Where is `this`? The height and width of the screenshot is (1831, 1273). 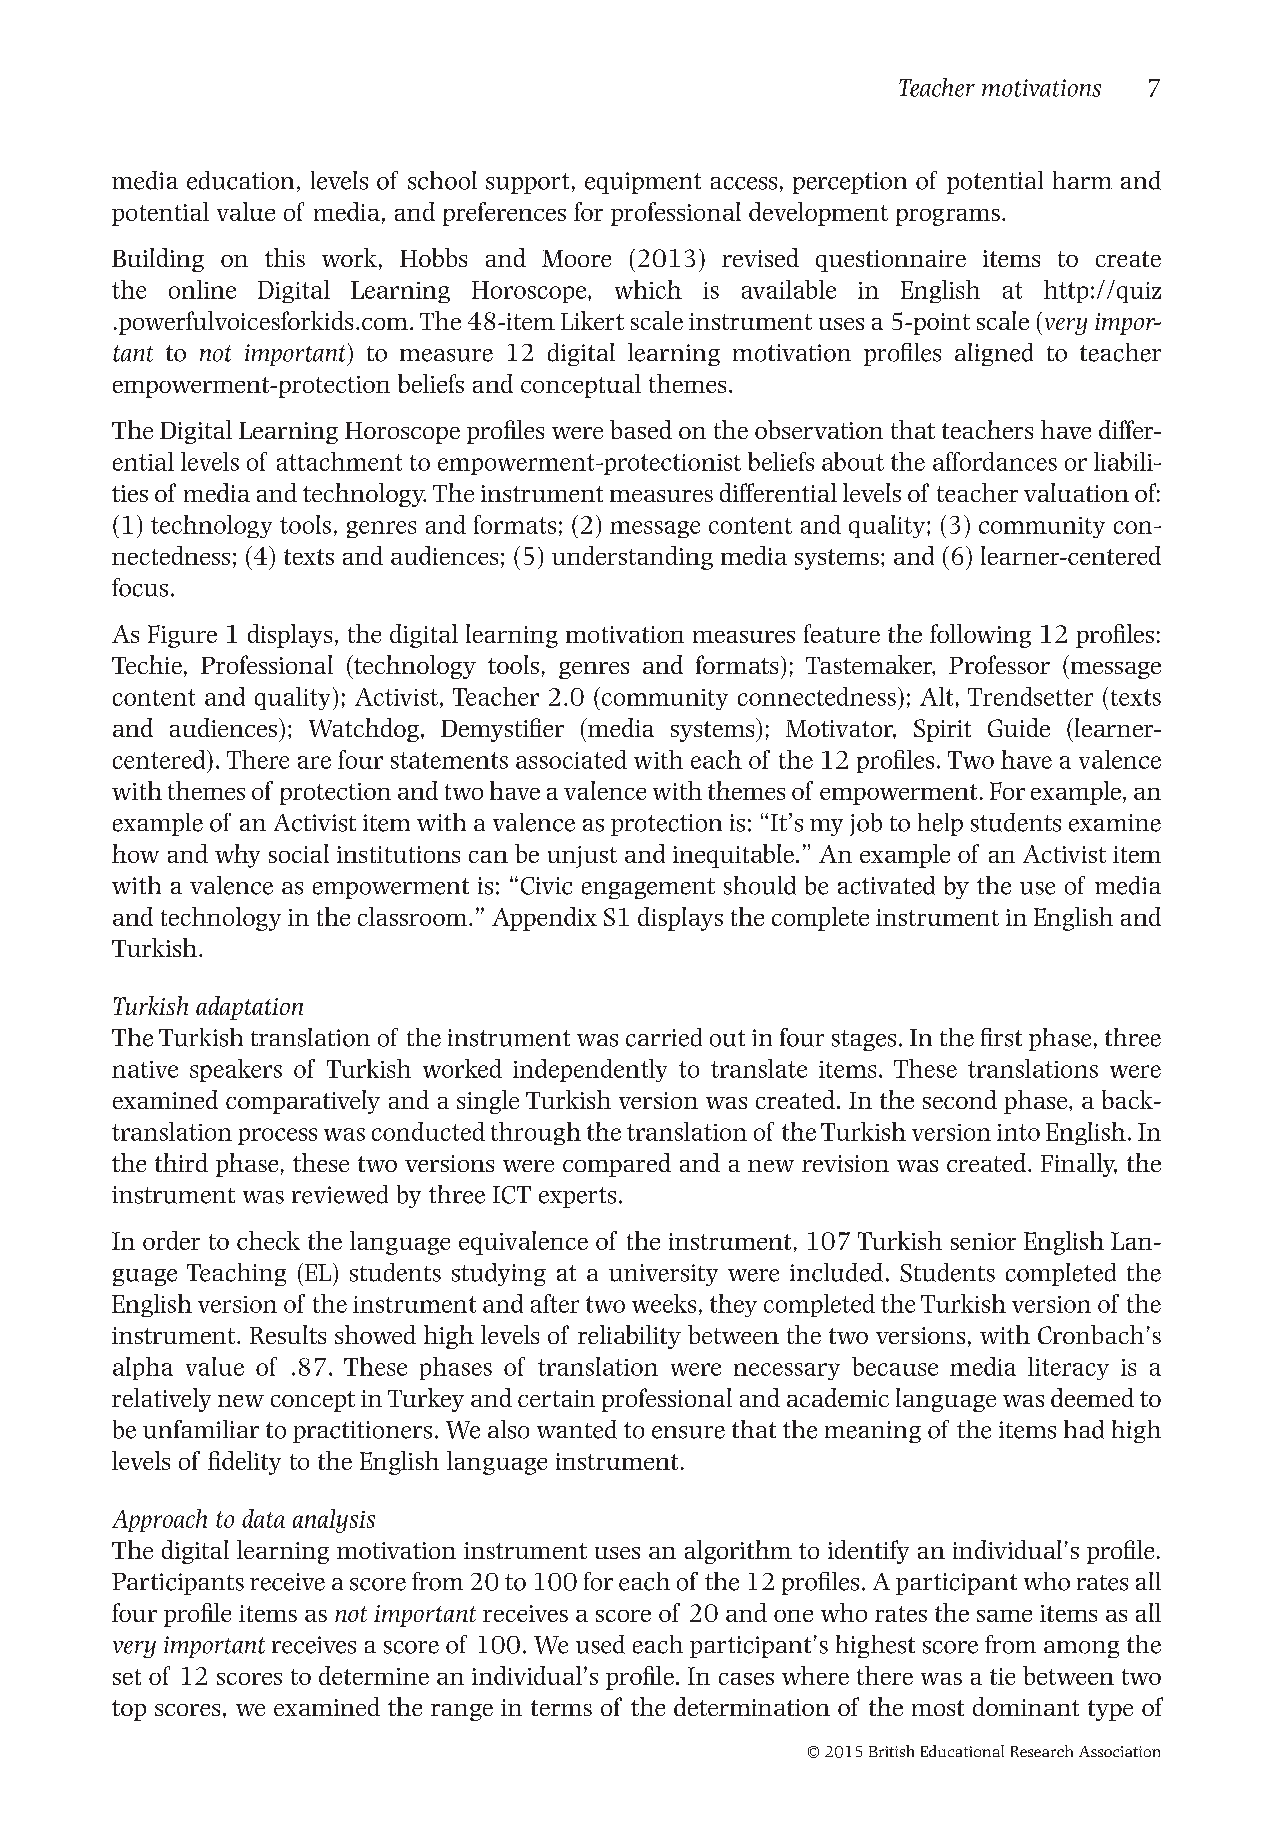 this is located at coordinates (285, 257).
